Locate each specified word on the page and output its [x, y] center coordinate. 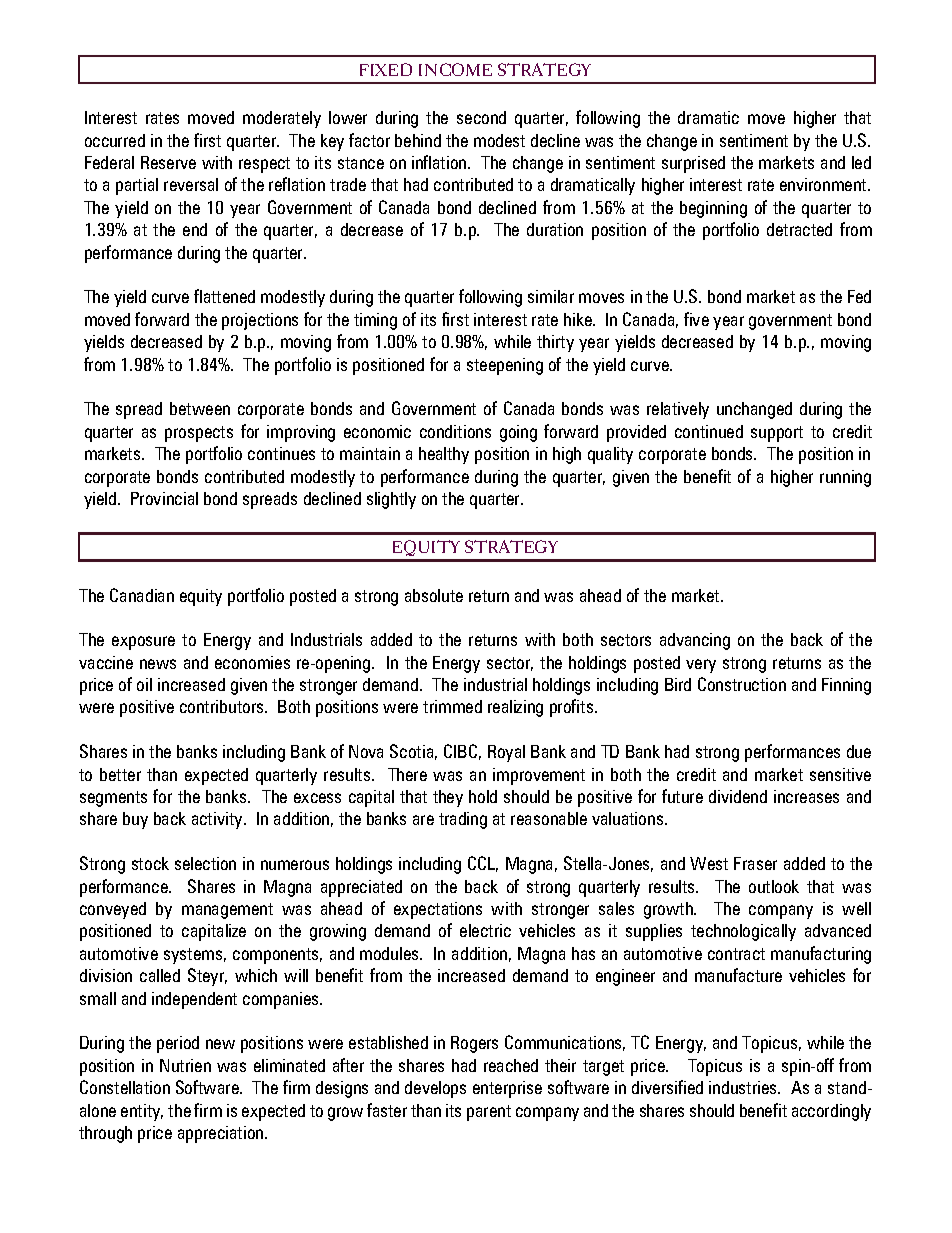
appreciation [222, 1134]
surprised [693, 164]
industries [744, 1087]
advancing [695, 641]
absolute [434, 595]
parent [489, 1113]
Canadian [142, 595]
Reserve [168, 162]
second [481, 117]
